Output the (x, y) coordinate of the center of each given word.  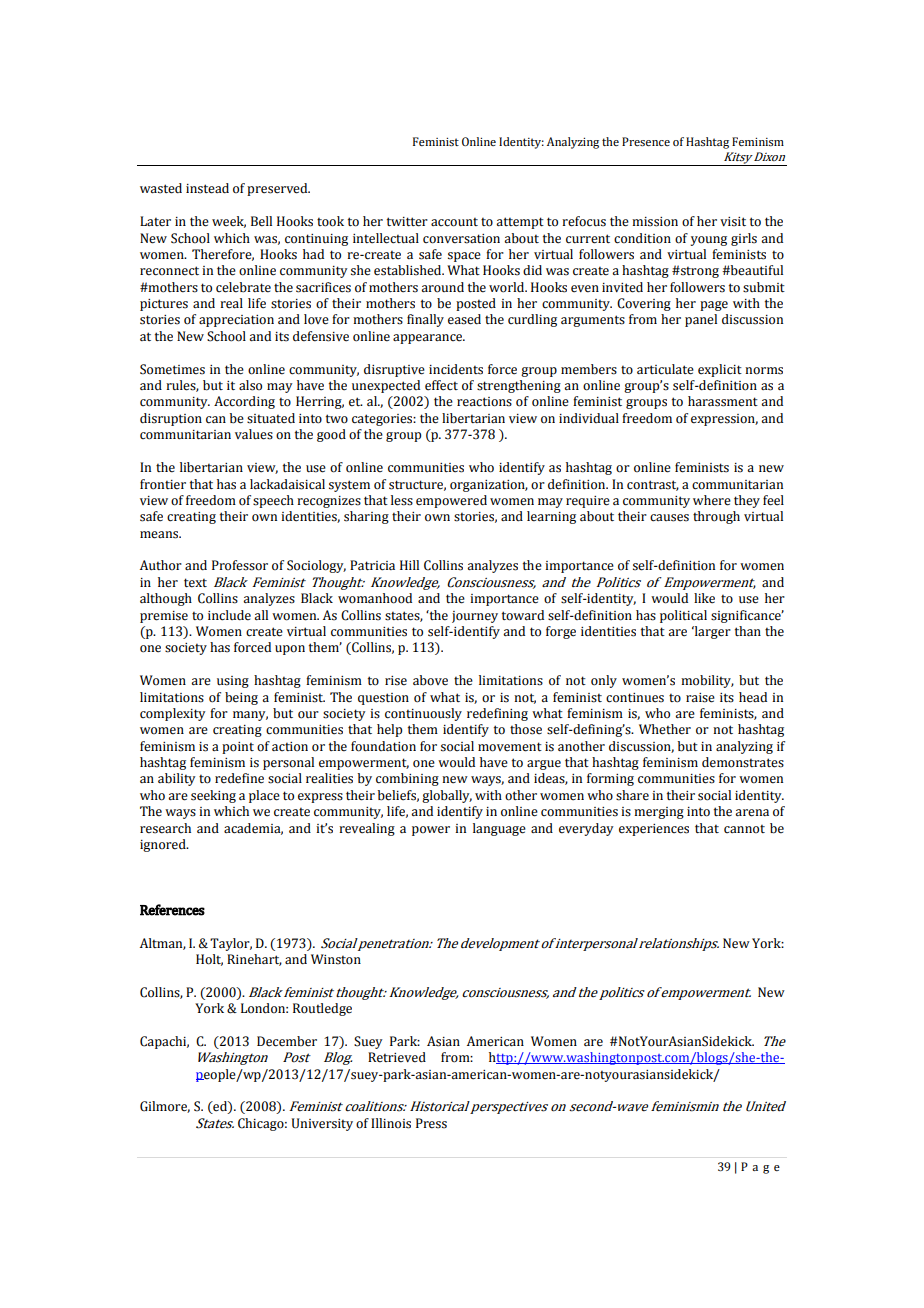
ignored (164, 845)
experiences (654, 830)
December (287, 1041)
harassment (723, 401)
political (683, 616)
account (454, 222)
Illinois (391, 1123)
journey (475, 617)
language (499, 829)
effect (441, 385)
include (229, 615)
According (244, 402)
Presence (646, 141)
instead (207, 188)
